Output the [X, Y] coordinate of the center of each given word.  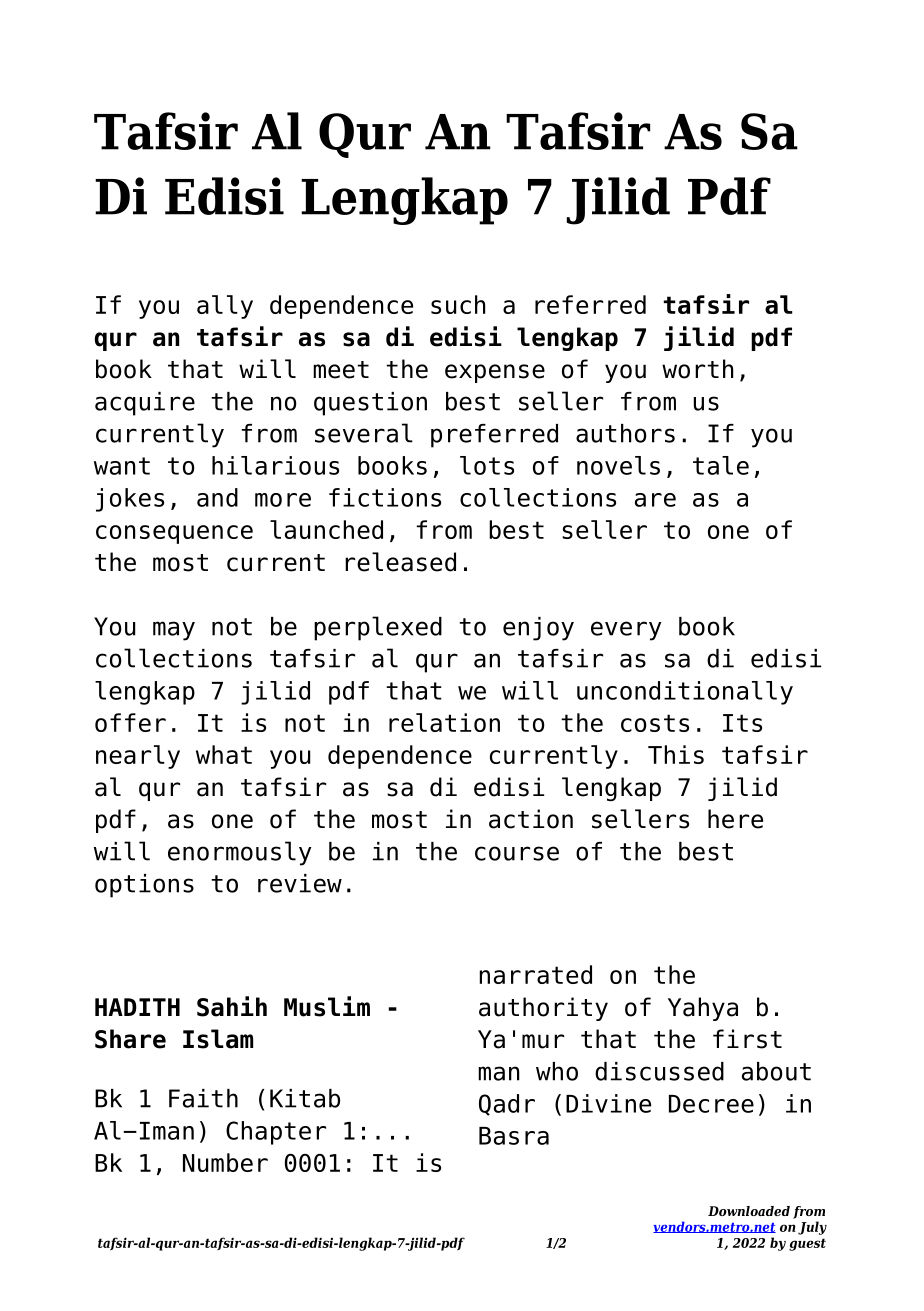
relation [444, 722]
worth [697, 369]
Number [225, 1162]
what [224, 754]
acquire [145, 404]
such [458, 304]
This [676, 754]
